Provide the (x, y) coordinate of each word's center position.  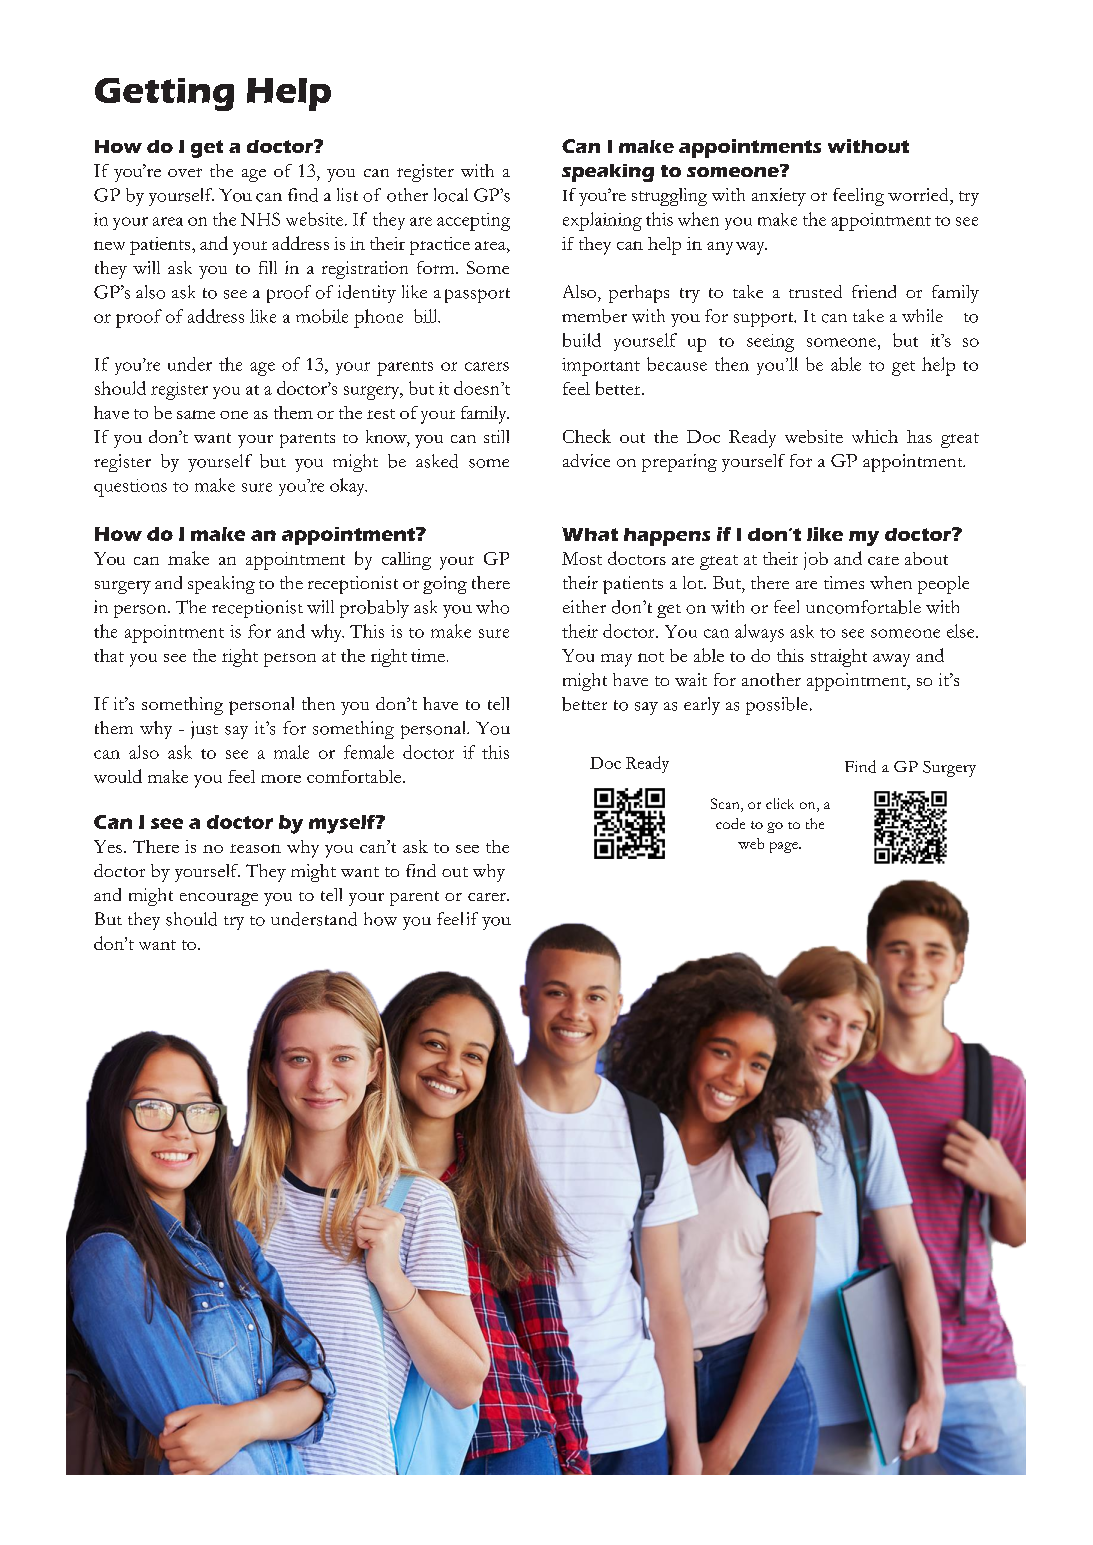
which (875, 436)
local (451, 195)
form (437, 267)
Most (582, 558)
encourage (219, 899)
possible (778, 706)
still (496, 436)
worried (919, 194)
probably (374, 609)
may (616, 660)
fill (268, 267)
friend (874, 291)
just (204, 730)
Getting (164, 94)
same (196, 414)
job (816, 561)
